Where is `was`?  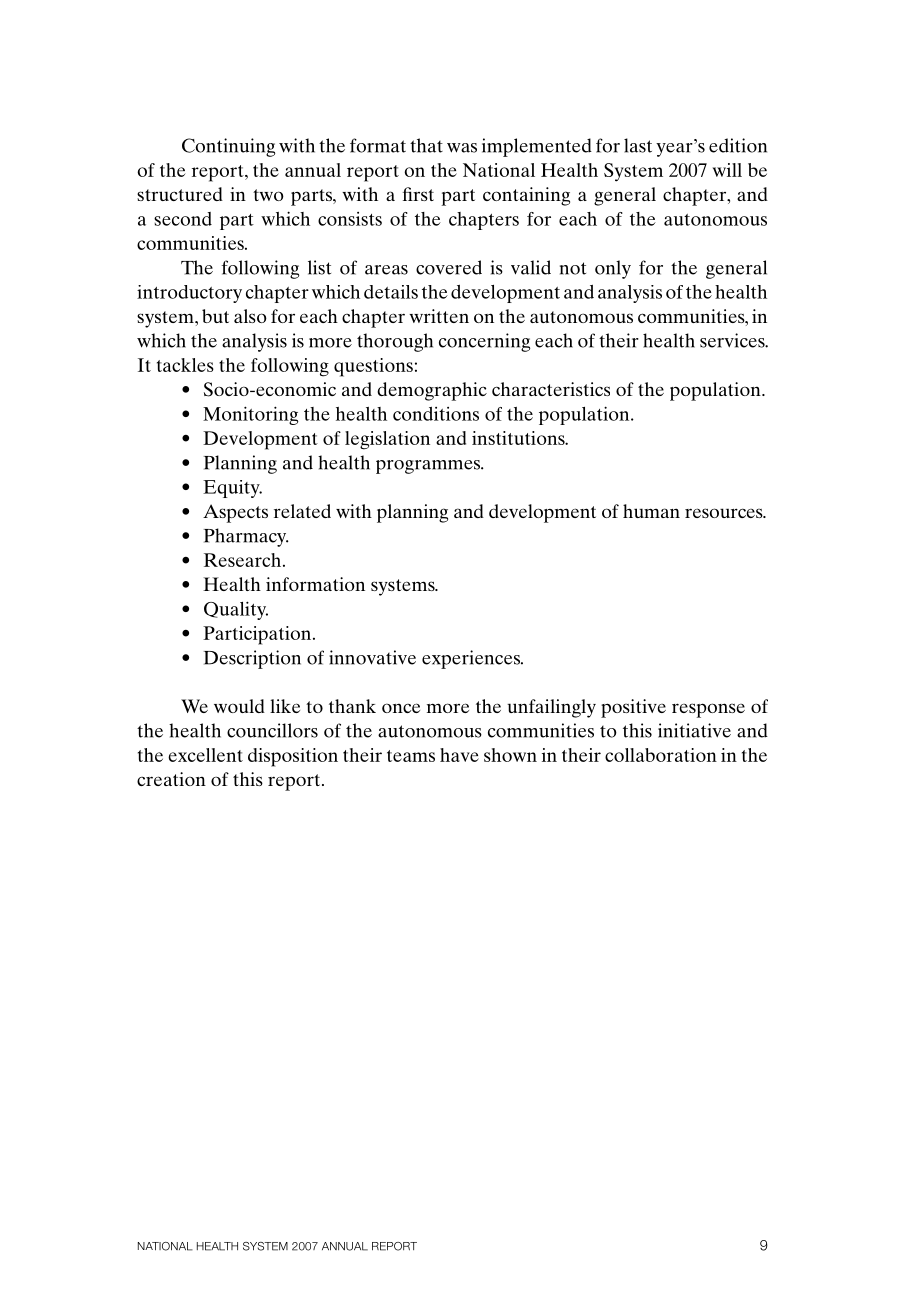
was is located at coordinates (462, 148).
